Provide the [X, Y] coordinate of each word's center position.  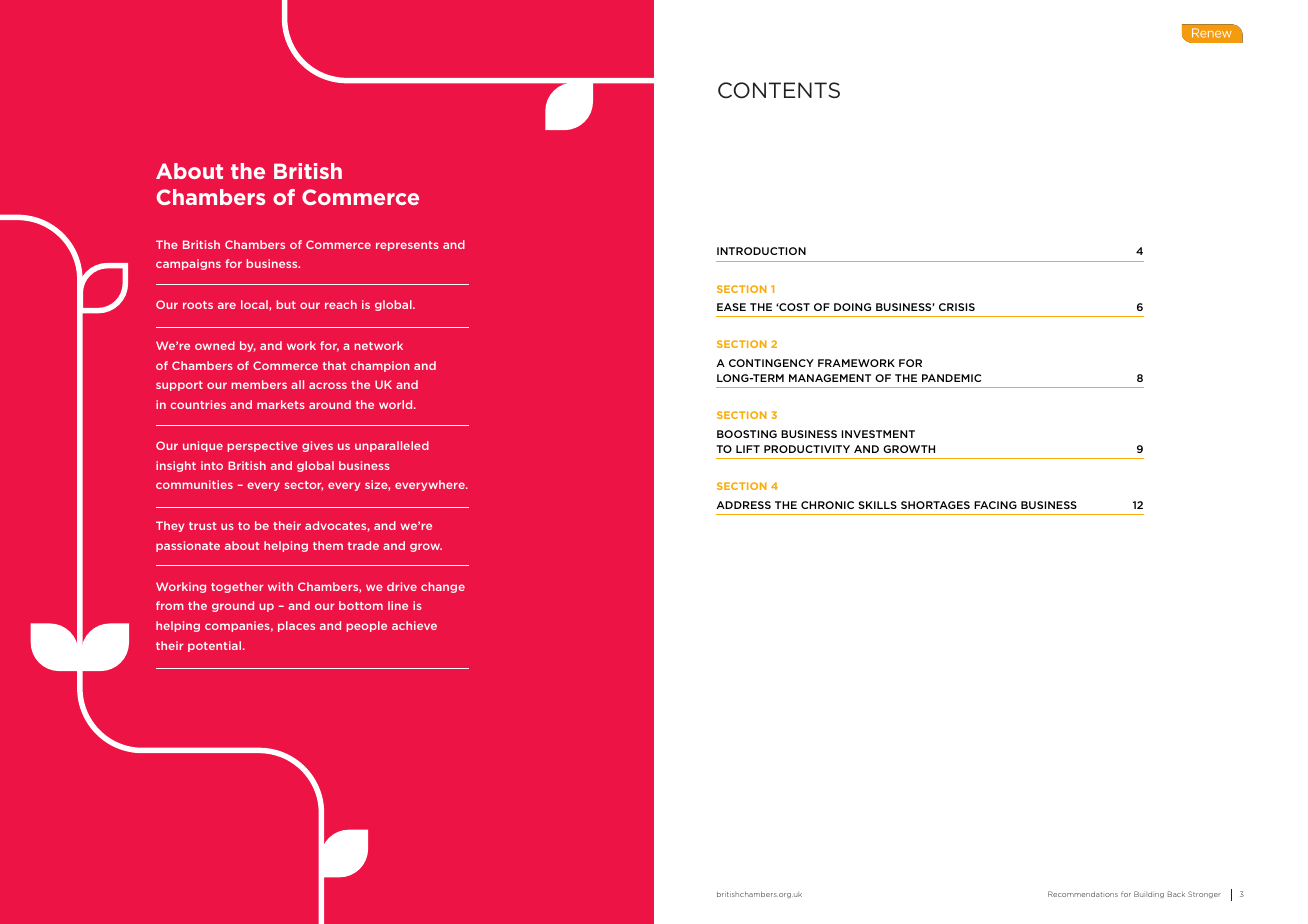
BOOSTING [747, 434]
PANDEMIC [951, 378]
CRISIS [957, 307]
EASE [731, 307]
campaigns [188, 264]
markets [281, 404]
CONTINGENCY [771, 363]
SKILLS [877, 505]
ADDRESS [743, 505]
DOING [852, 307]
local [255, 305]
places [296, 626]
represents [407, 246]
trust [203, 526]
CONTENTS [779, 90]
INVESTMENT [878, 434]
